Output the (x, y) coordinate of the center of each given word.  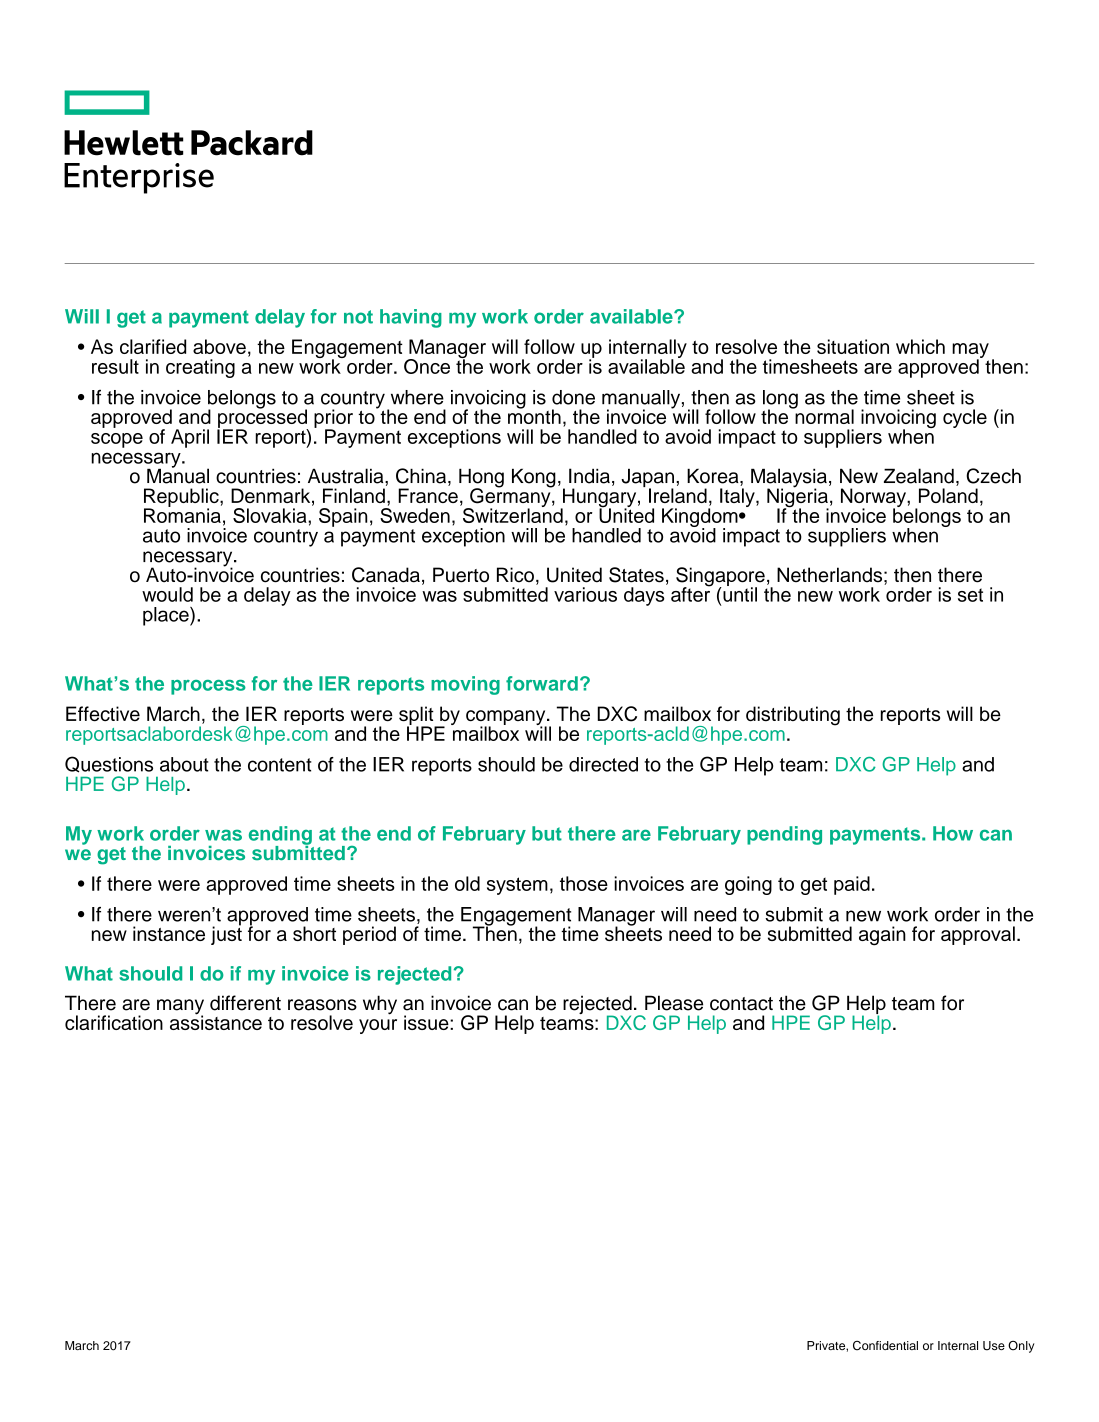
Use (994, 1346)
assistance (216, 1021)
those (584, 883)
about (184, 764)
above (219, 346)
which (920, 346)
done (573, 397)
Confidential (885, 1346)
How (953, 833)
